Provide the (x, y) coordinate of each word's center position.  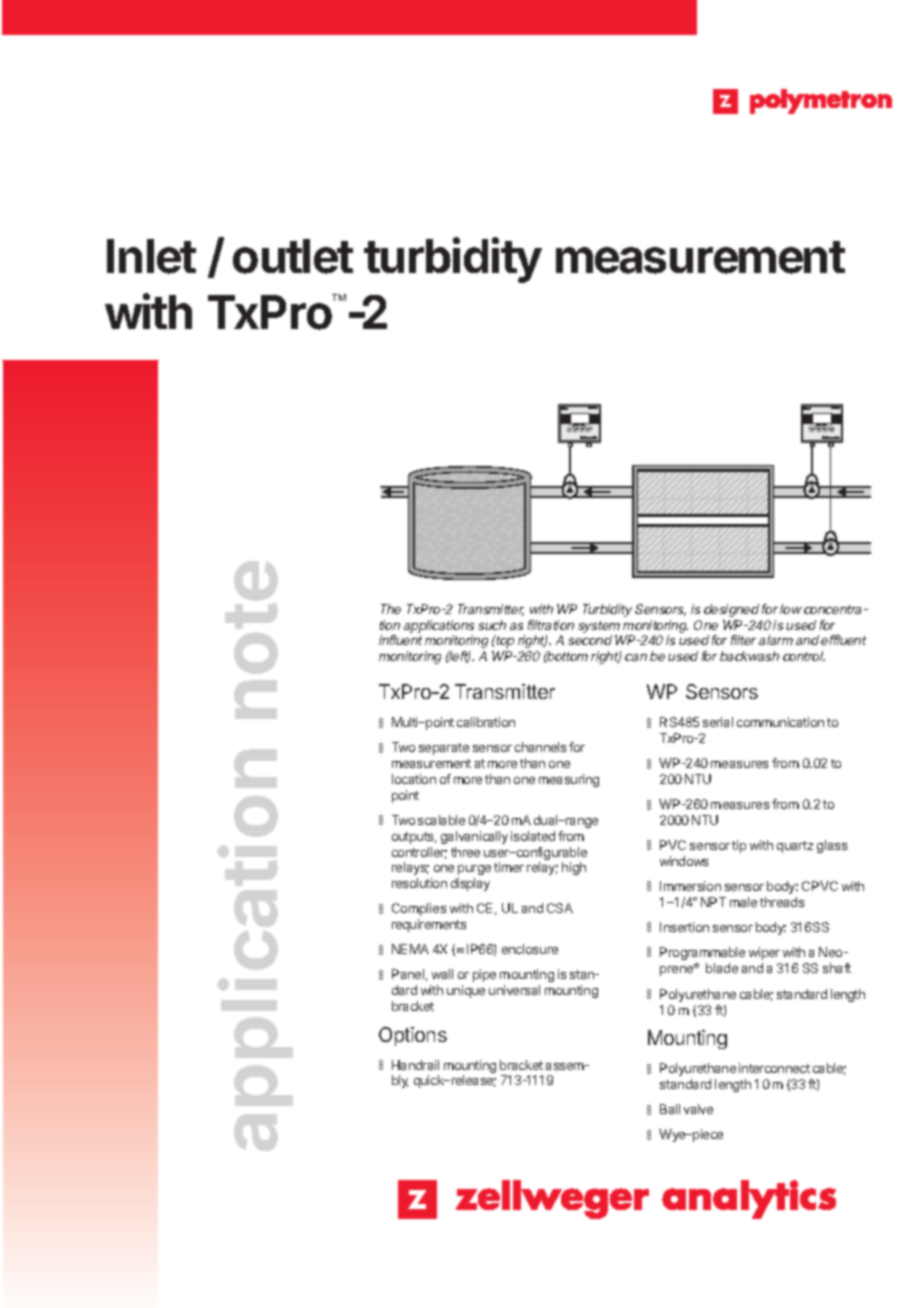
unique (466, 991)
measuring (569, 780)
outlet (293, 256)
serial (718, 722)
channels (540, 747)
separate (444, 749)
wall (442, 974)
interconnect (774, 1068)
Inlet (151, 256)
